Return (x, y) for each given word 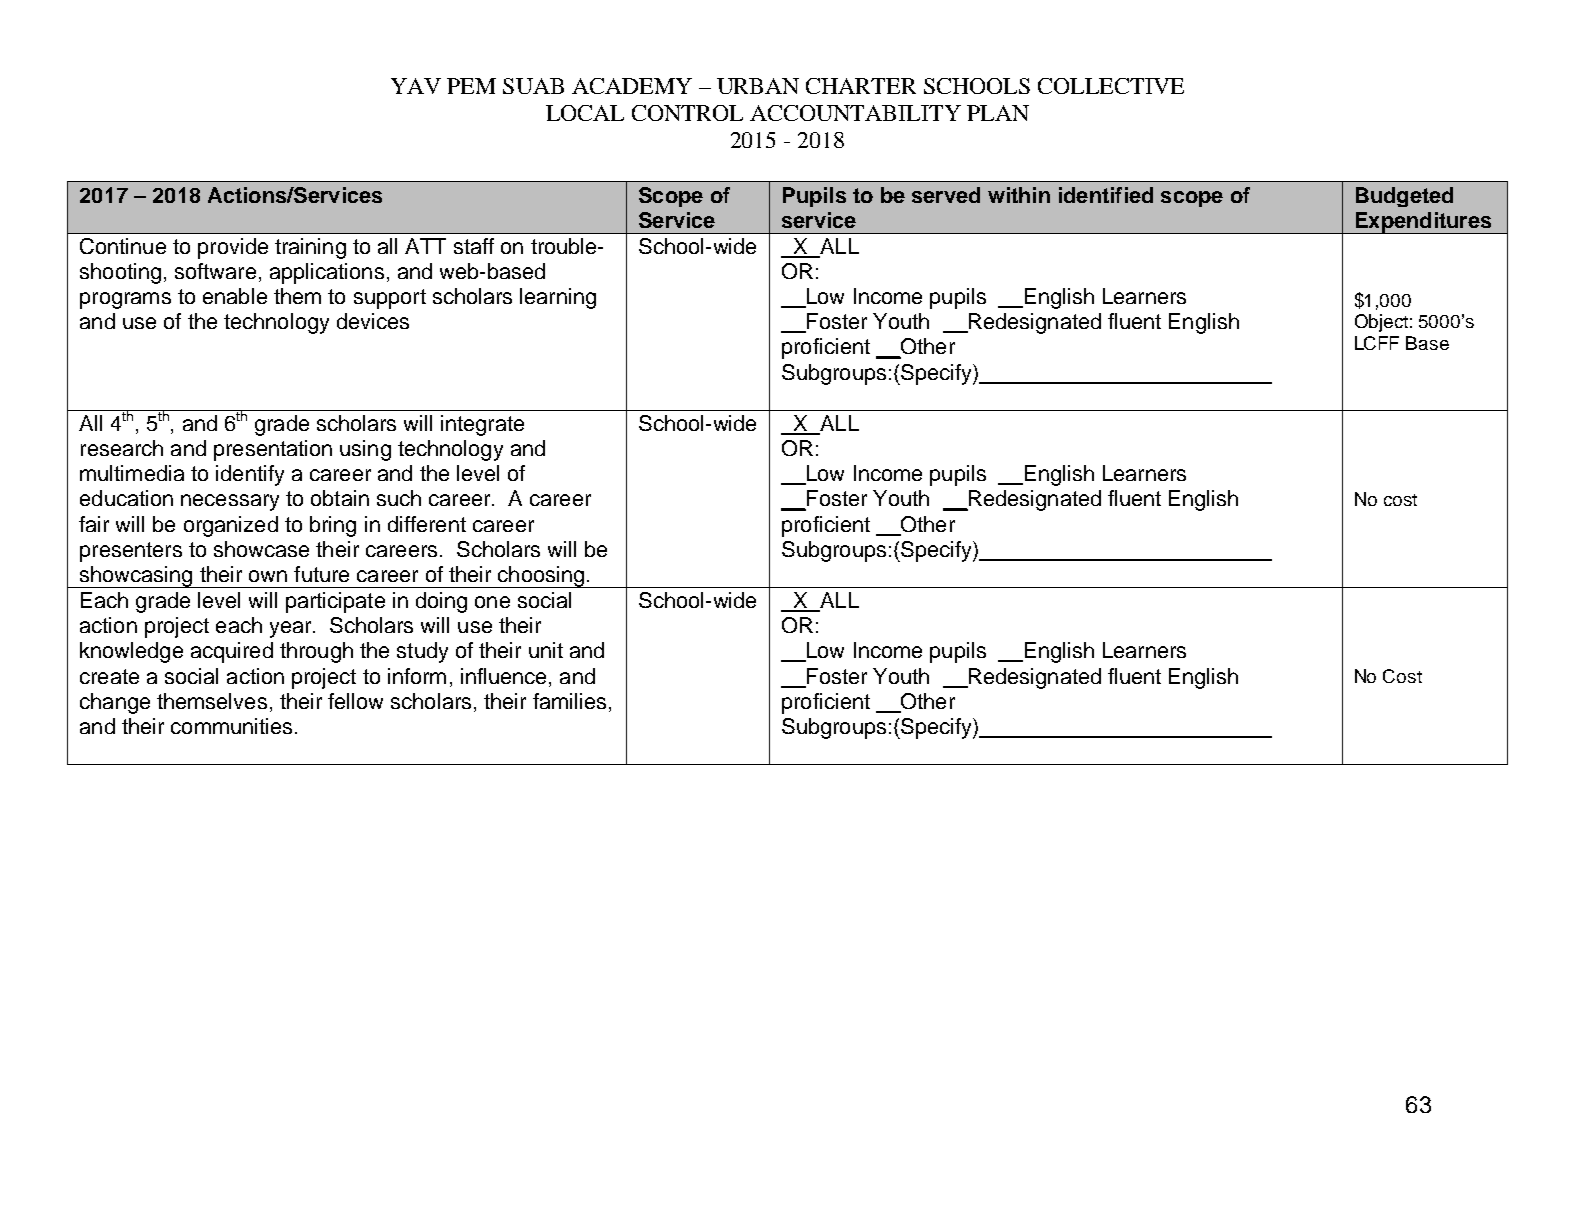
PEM (471, 86)
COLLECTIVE (1111, 86)
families (569, 701)
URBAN (758, 86)
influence (503, 676)
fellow (355, 701)
